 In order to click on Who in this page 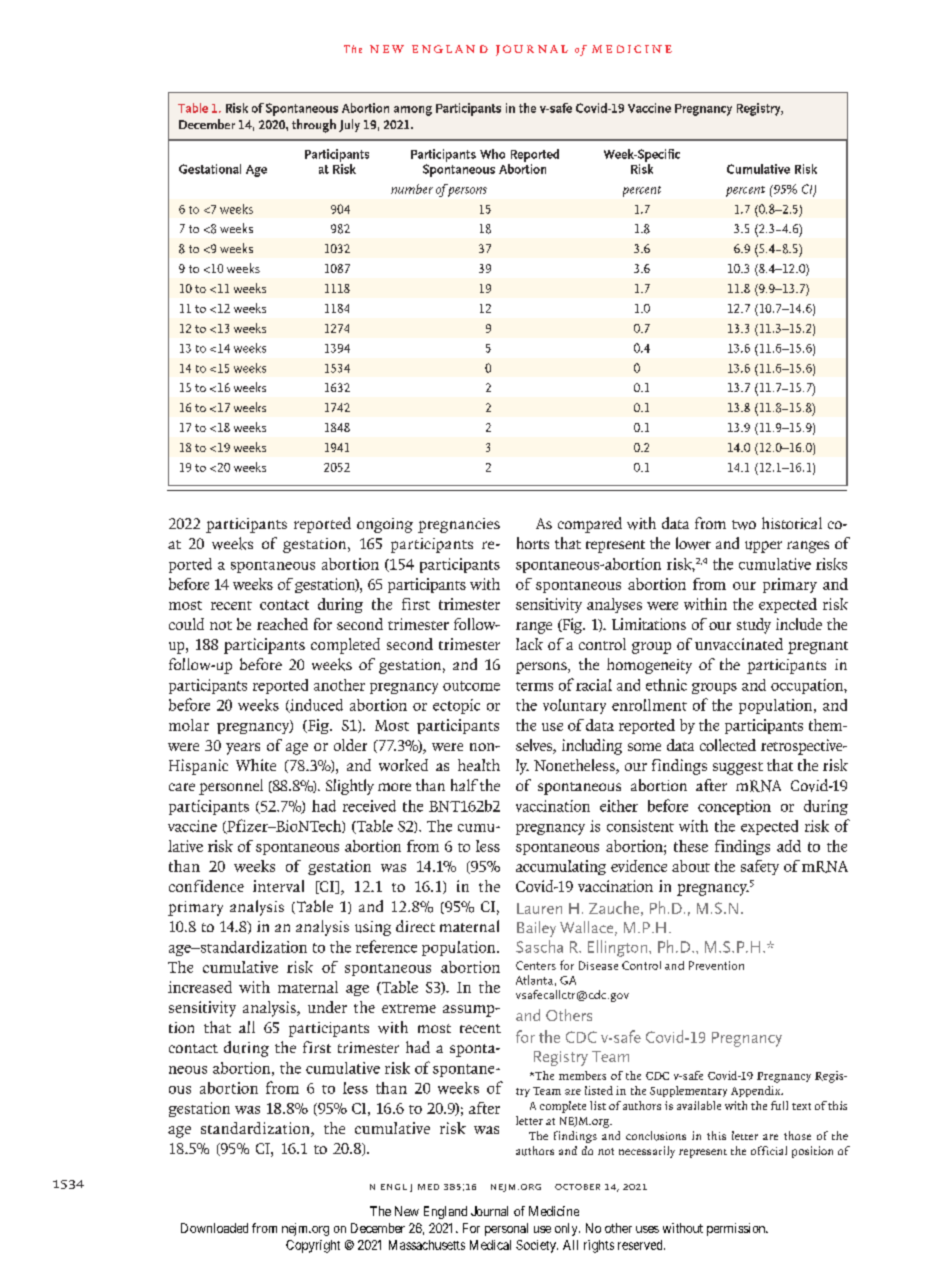, I will do `click(492, 154)`.
